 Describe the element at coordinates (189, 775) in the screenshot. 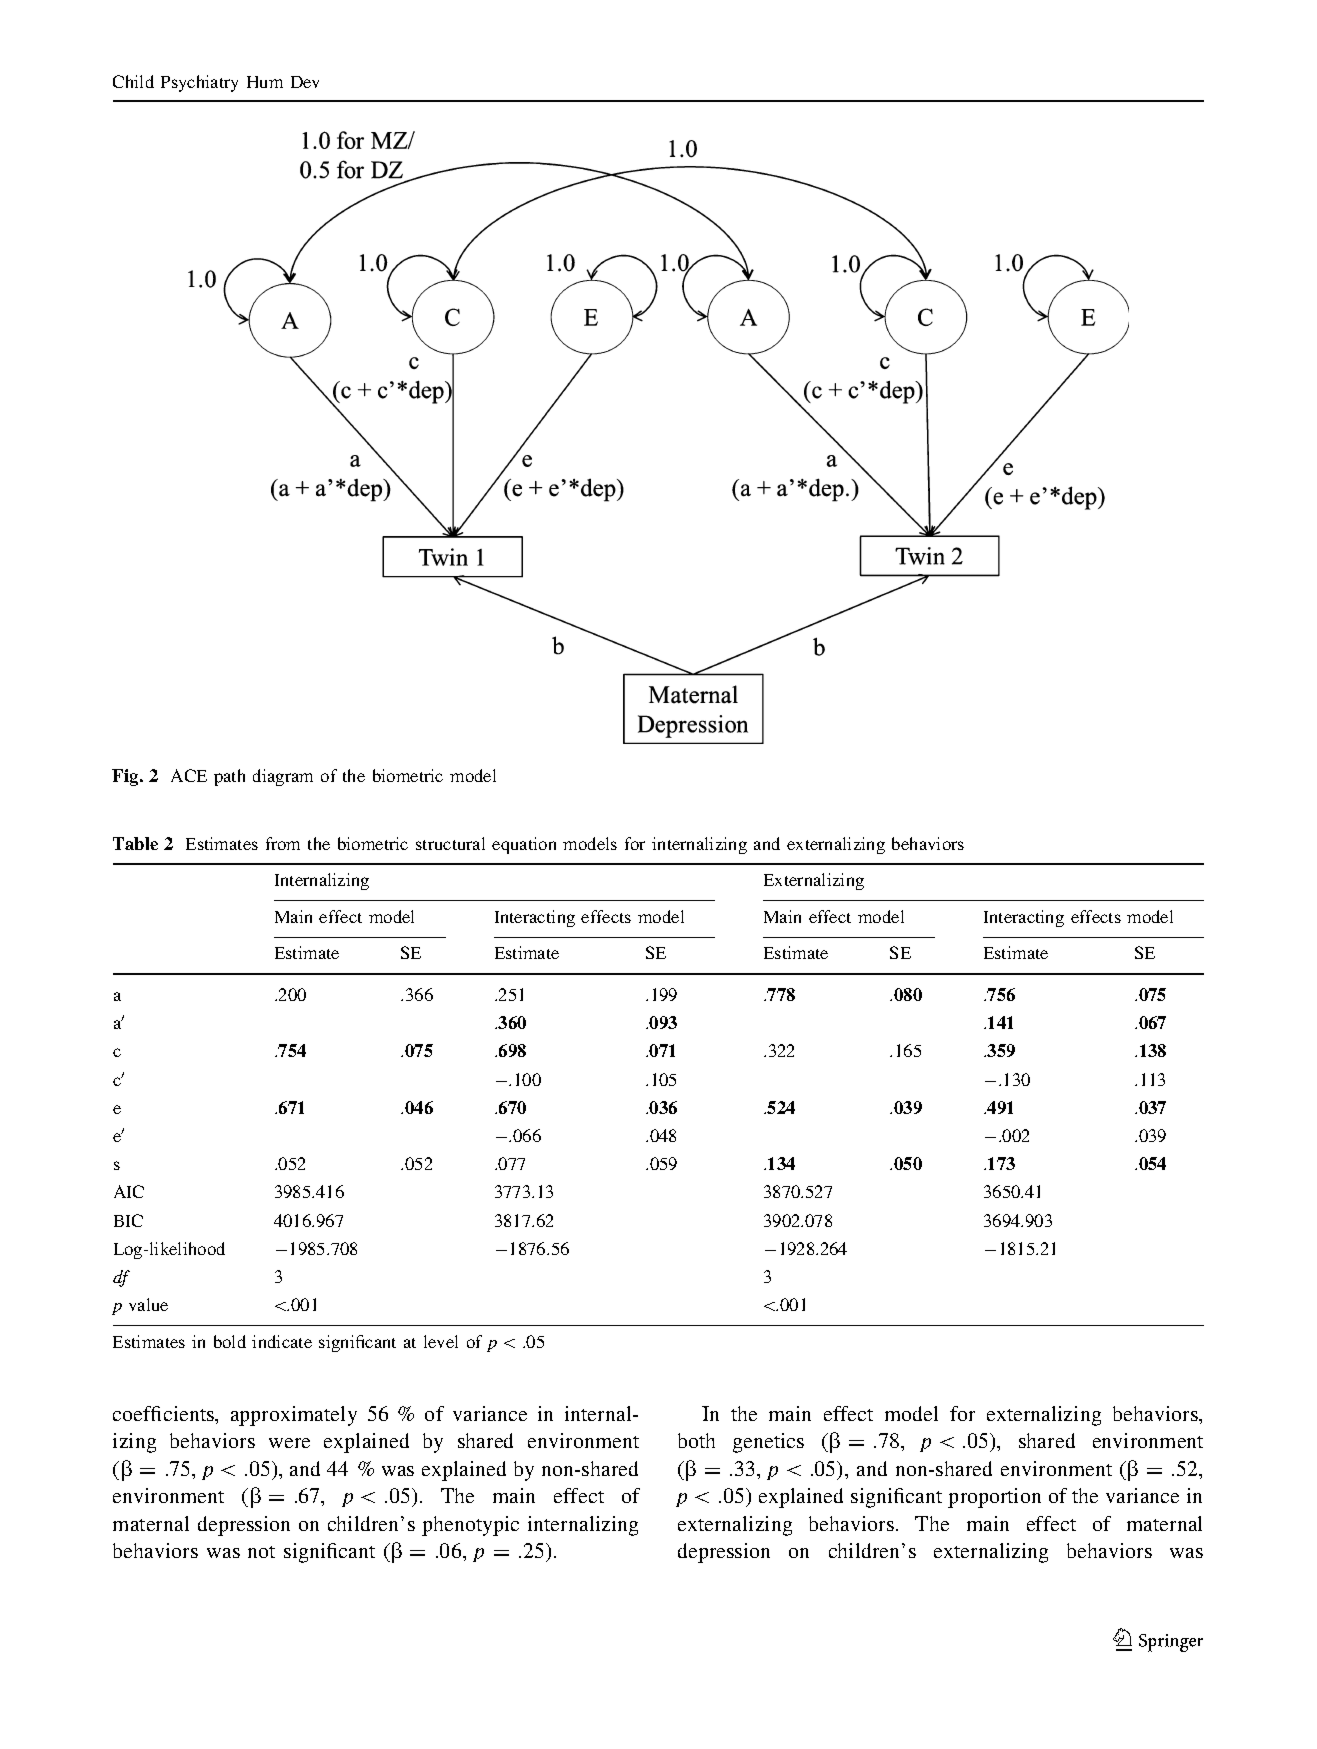

I see `ACE` at that location.
